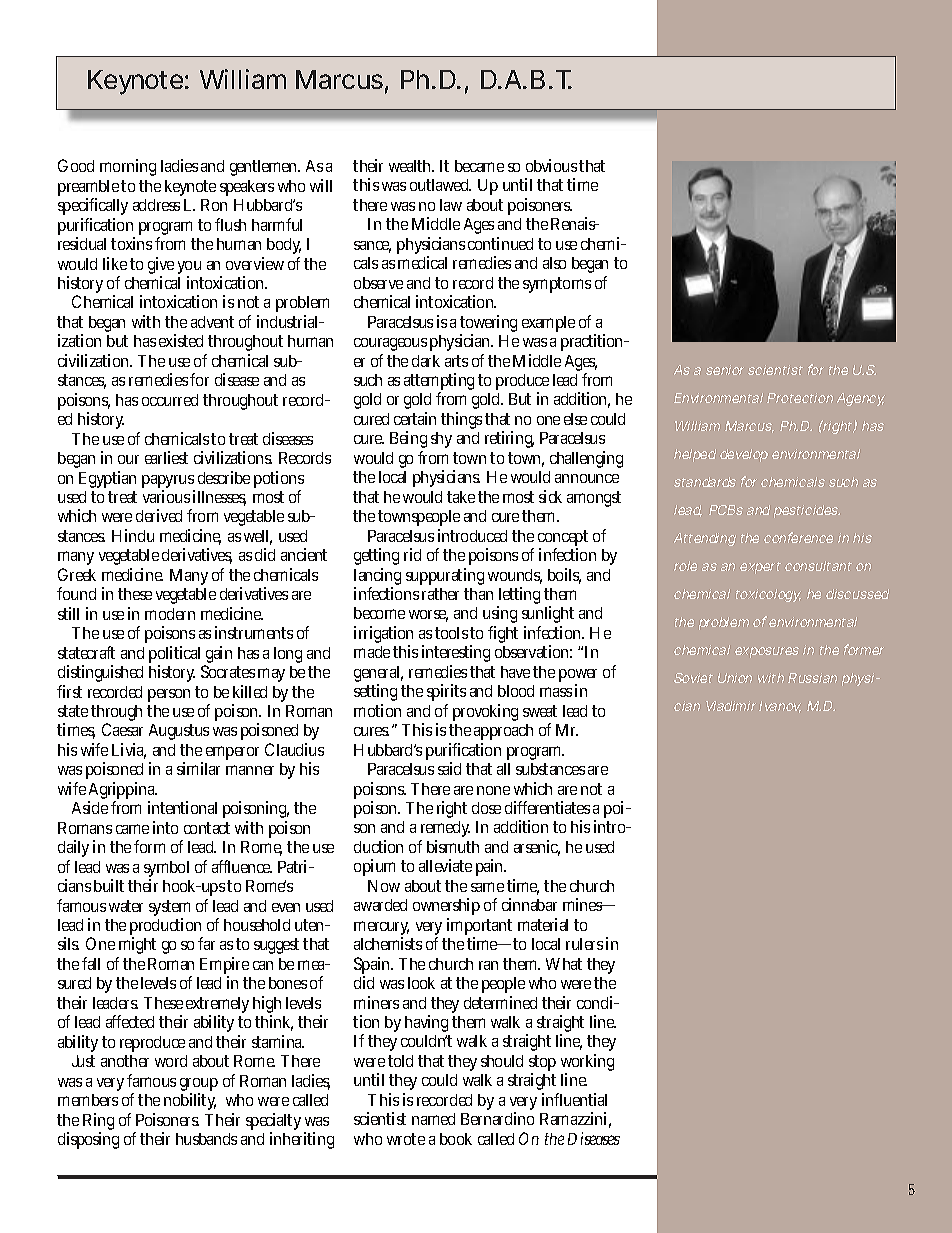  Describe the element at coordinates (88, 1100) in the document. I see `members` at that location.
